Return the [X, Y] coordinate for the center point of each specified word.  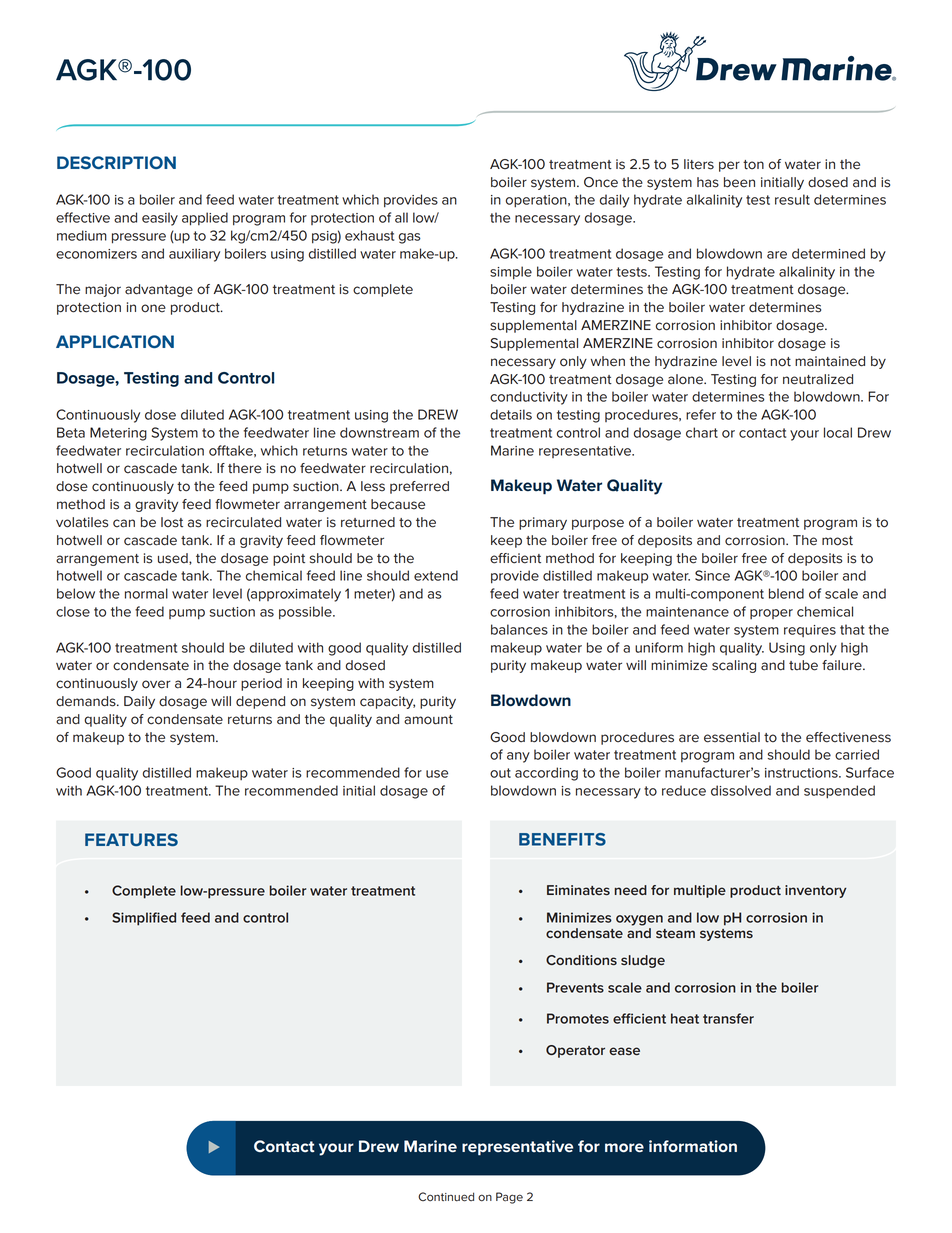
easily [160, 219]
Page [509, 1198]
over [156, 684]
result [792, 199]
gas [410, 238]
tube [803, 665]
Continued [446, 1197]
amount [428, 720]
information [693, 1146]
